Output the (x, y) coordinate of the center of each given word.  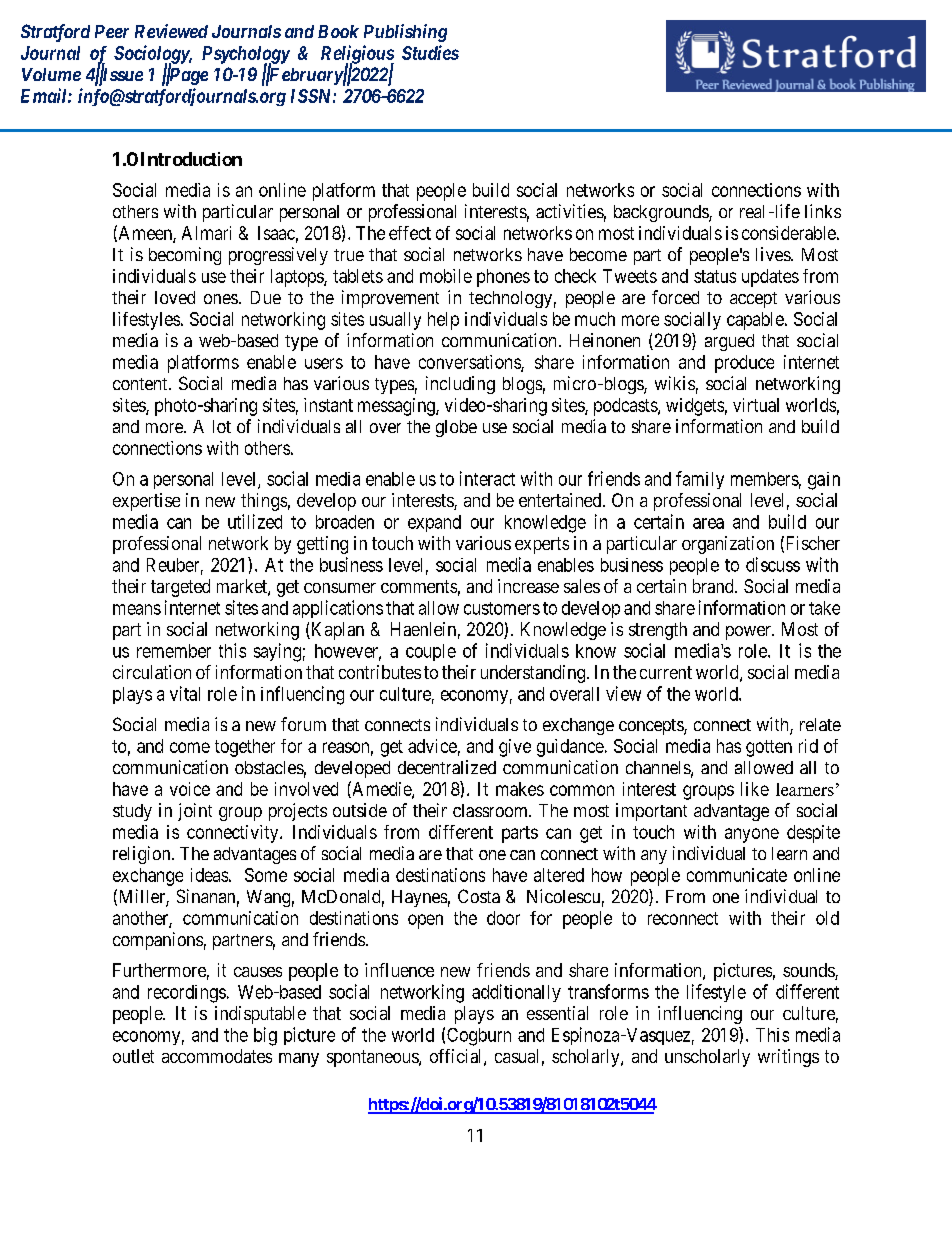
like (755, 789)
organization (728, 545)
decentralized (447, 767)
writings (788, 1058)
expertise (146, 502)
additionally (516, 993)
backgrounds (662, 213)
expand (434, 523)
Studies (430, 52)
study (132, 812)
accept (753, 300)
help (443, 321)
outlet (133, 1056)
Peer (112, 31)
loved (175, 297)
